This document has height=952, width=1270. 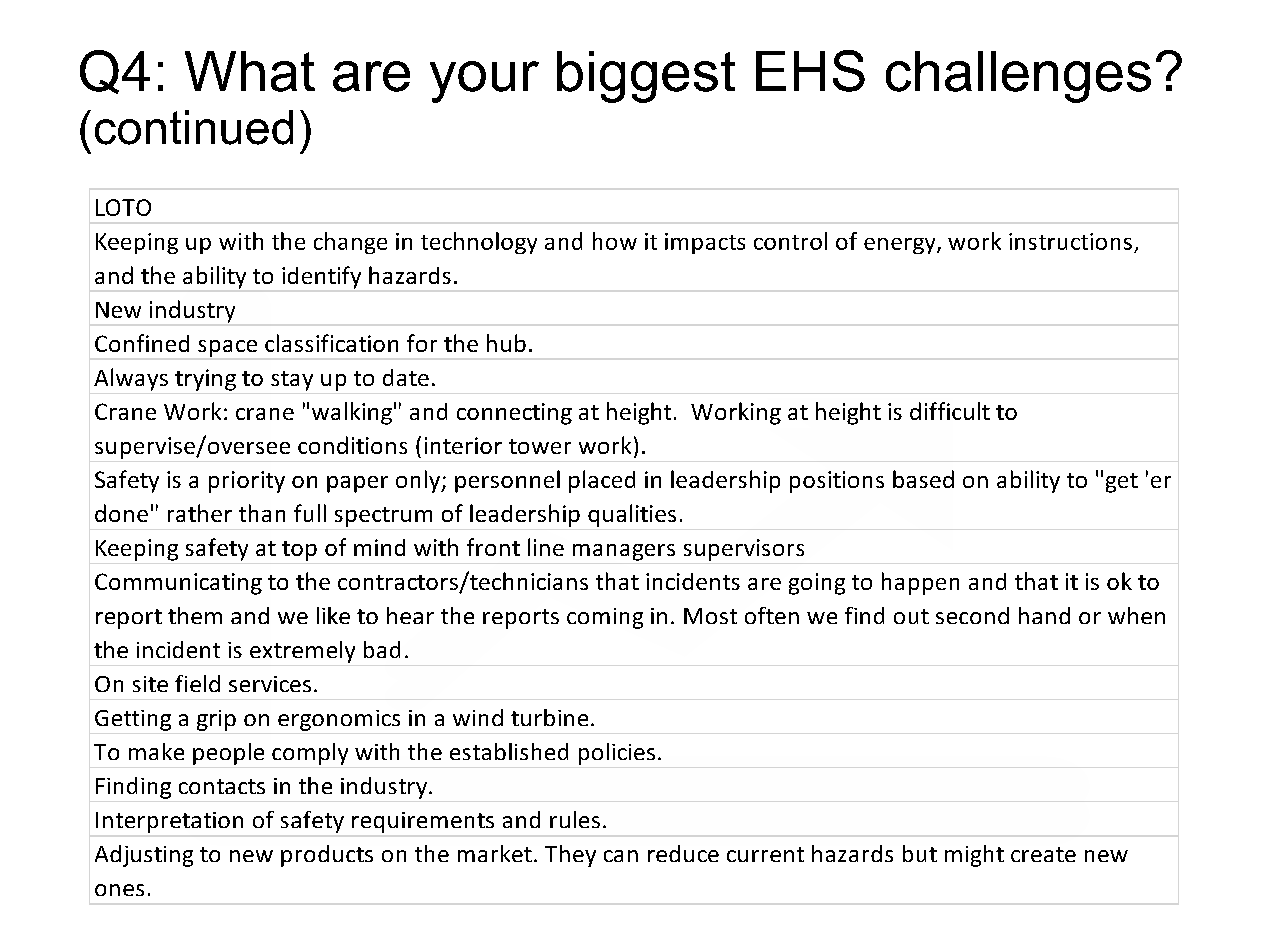 I want to click on challenges, so click(x=1018, y=77).
